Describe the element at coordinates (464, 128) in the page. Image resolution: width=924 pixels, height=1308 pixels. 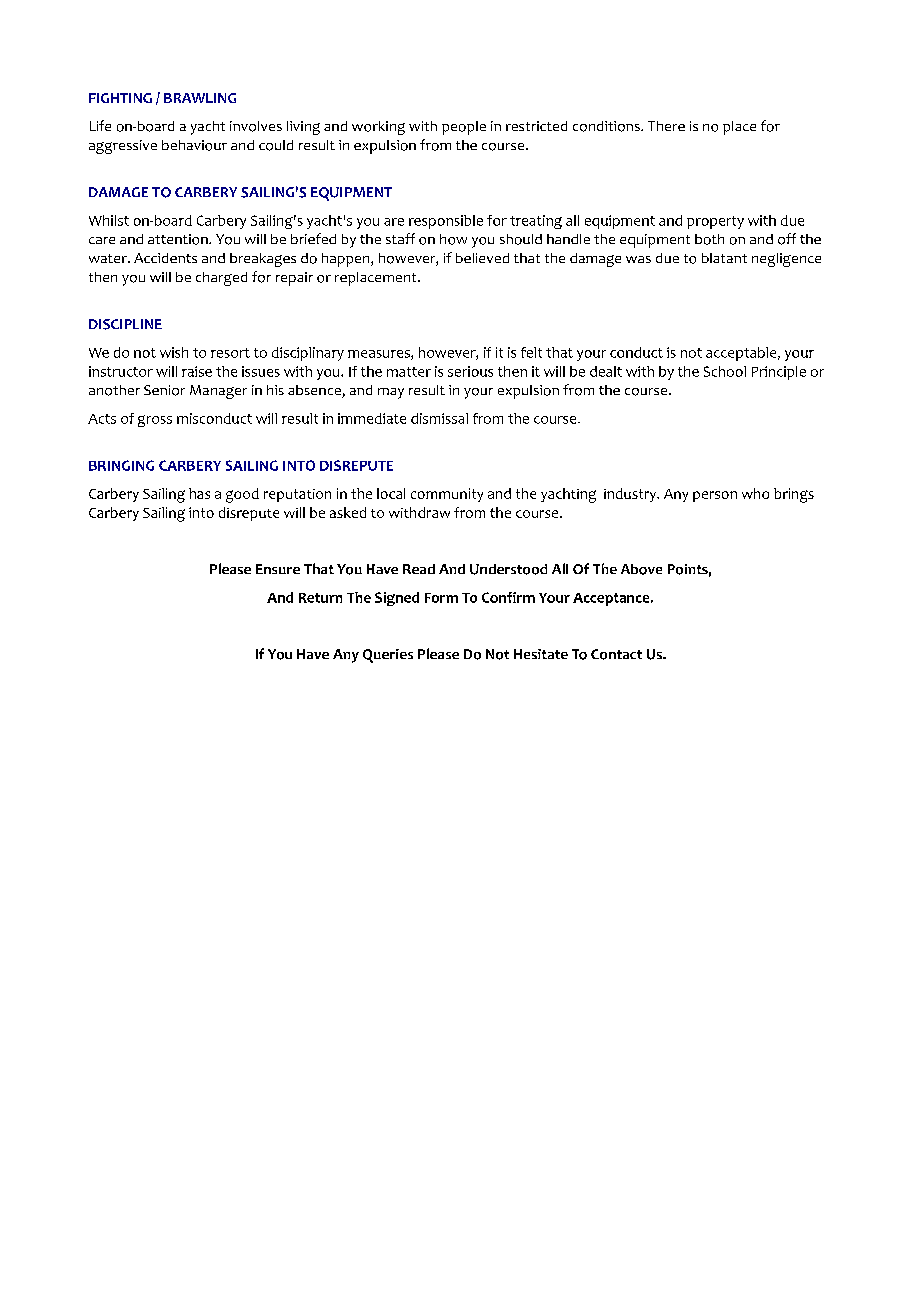
I see `people` at that location.
